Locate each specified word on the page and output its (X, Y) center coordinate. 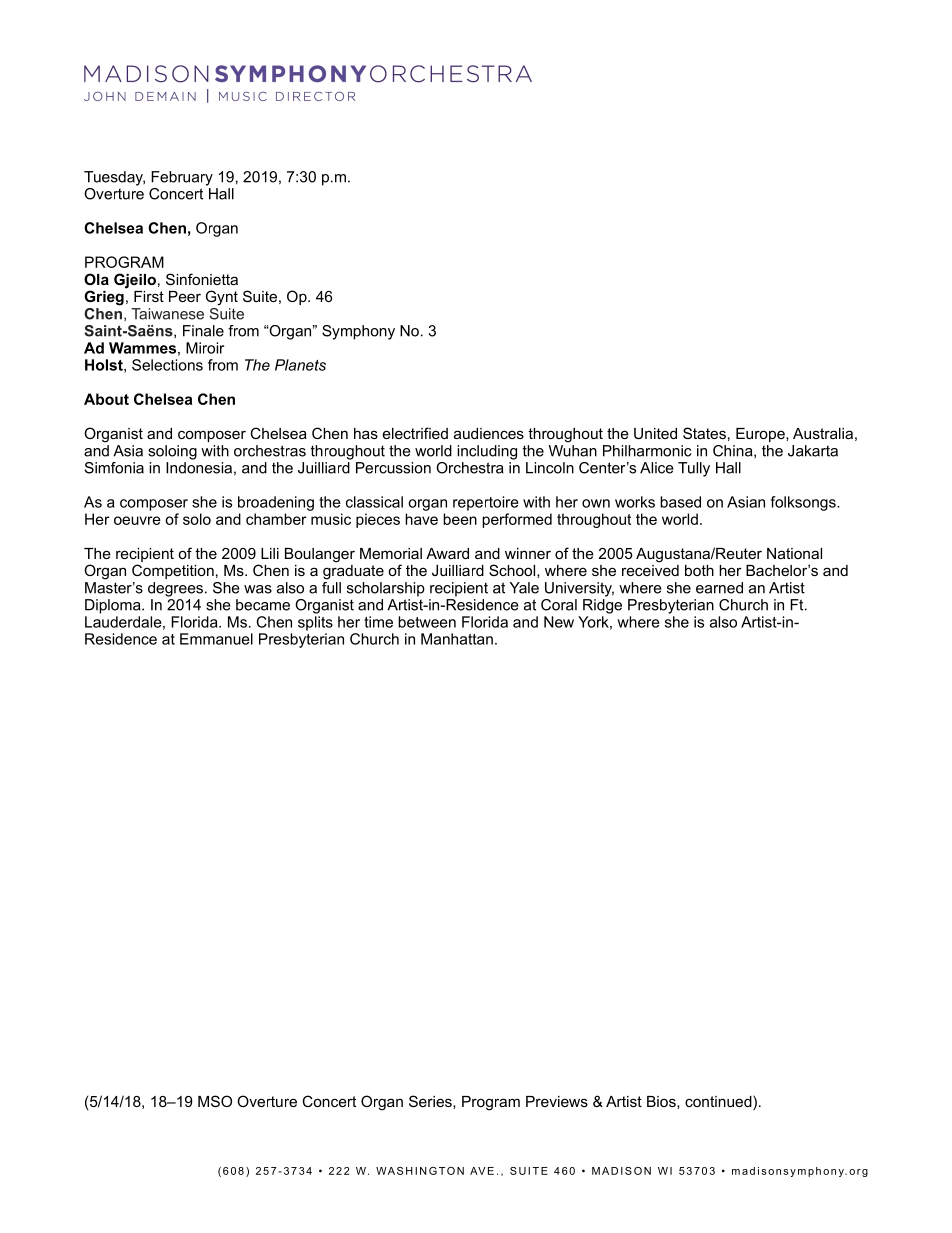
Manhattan (457, 639)
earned (719, 588)
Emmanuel (216, 639)
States (704, 433)
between (427, 622)
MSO (215, 1101)
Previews (557, 1101)
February (182, 178)
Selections (167, 365)
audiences (489, 433)
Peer (185, 296)
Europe (761, 435)
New (559, 622)
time (378, 622)
